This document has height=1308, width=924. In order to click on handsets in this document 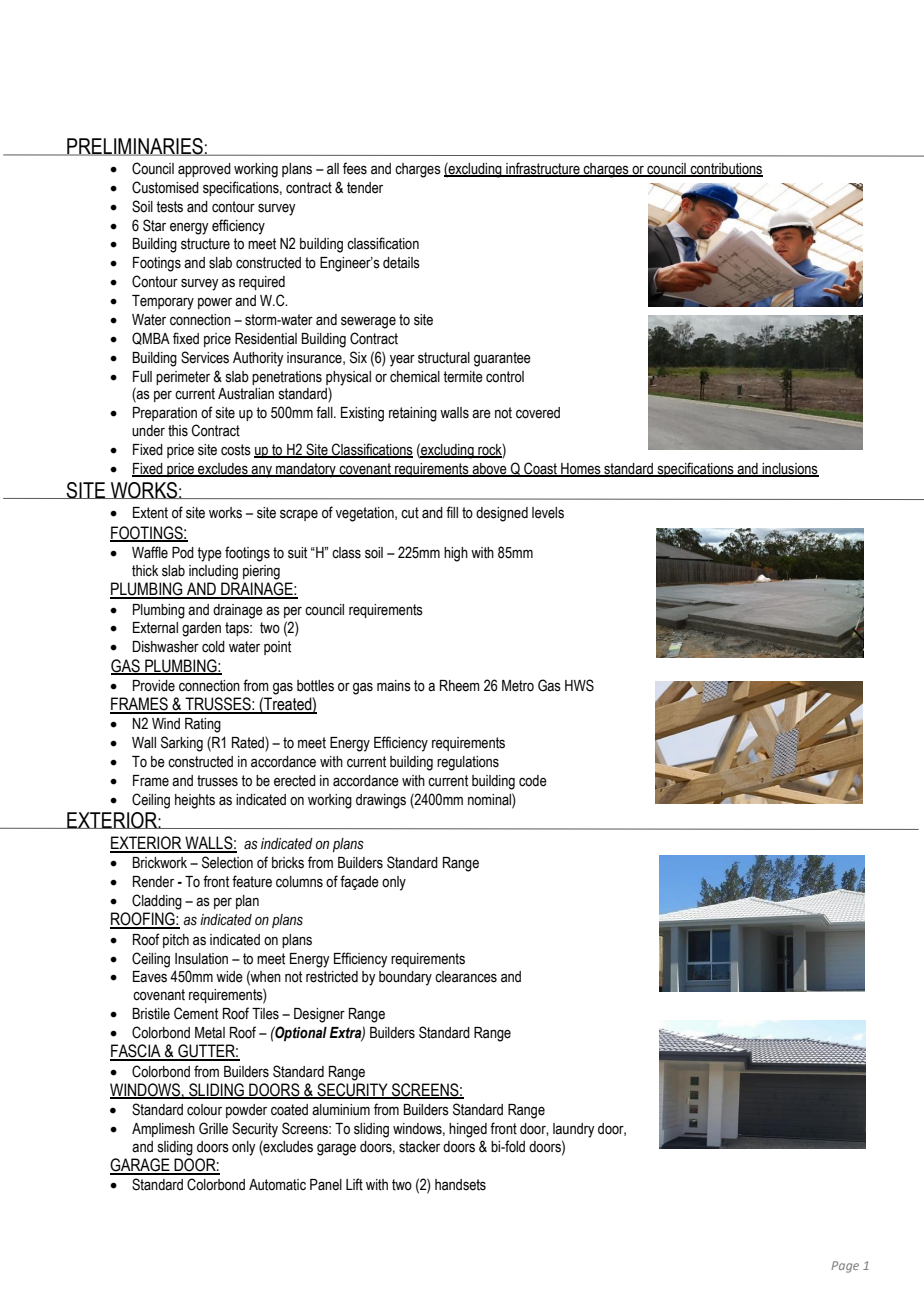, I will do `click(460, 1185)`.
